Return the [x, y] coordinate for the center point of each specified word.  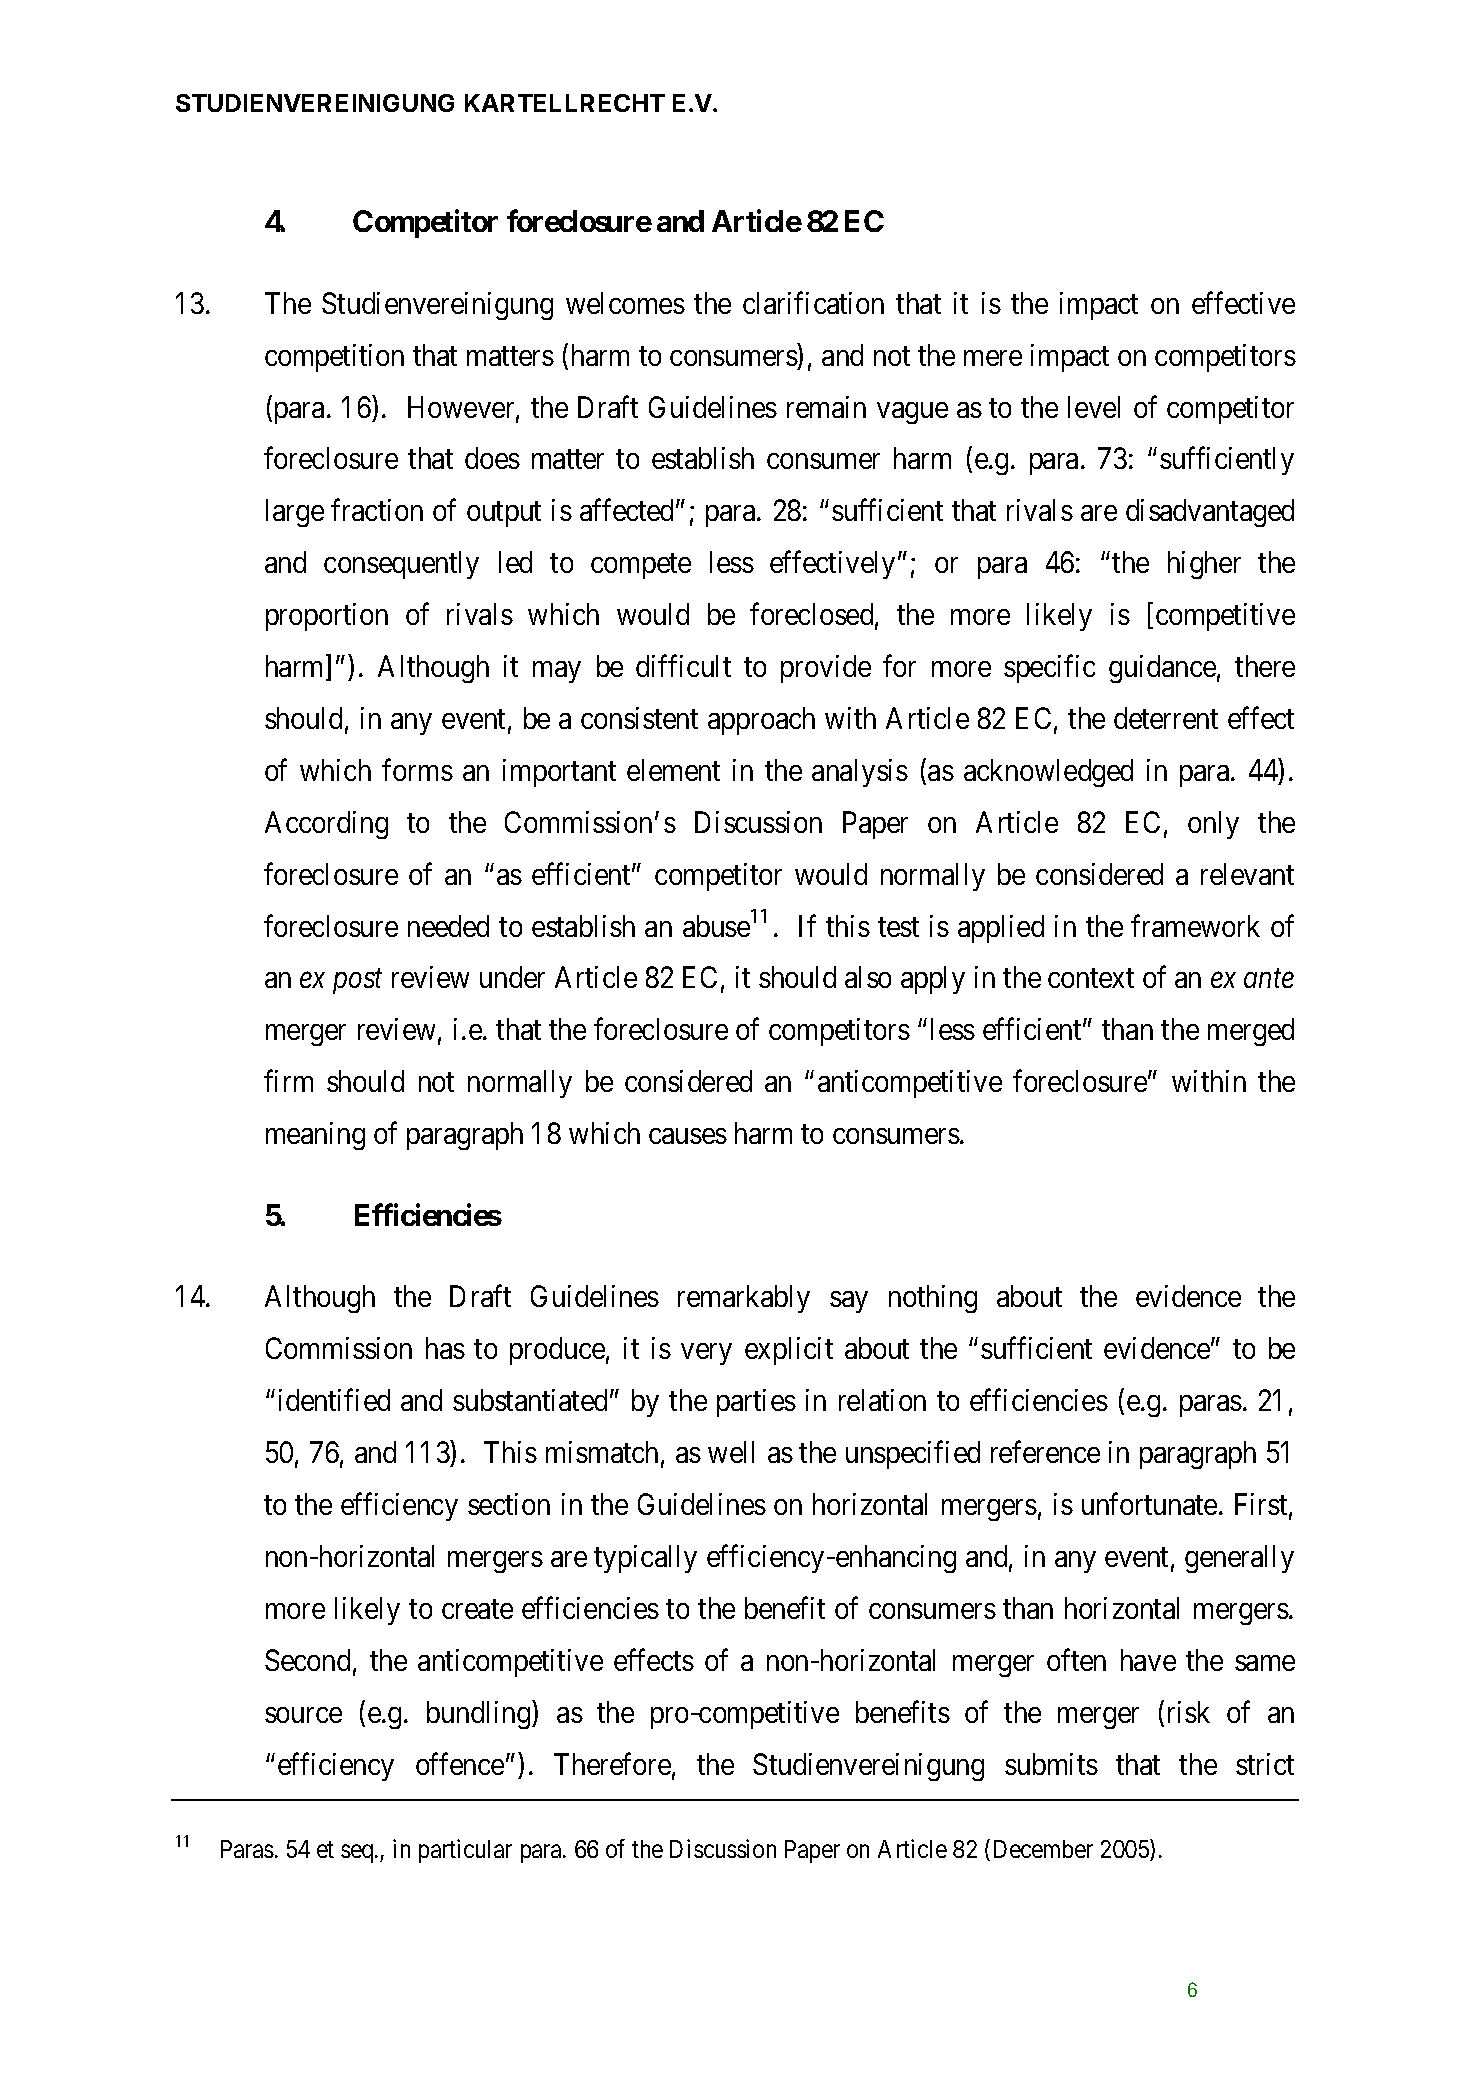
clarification [813, 303]
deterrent [1166, 718]
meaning [315, 1136]
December [1043, 1849]
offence [460, 1763]
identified [334, 1400]
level [1094, 407]
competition [334, 358]
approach [761, 721]
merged [1251, 1032]
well [731, 1452]
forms [417, 770]
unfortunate [1149, 1504]
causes [688, 1136]
